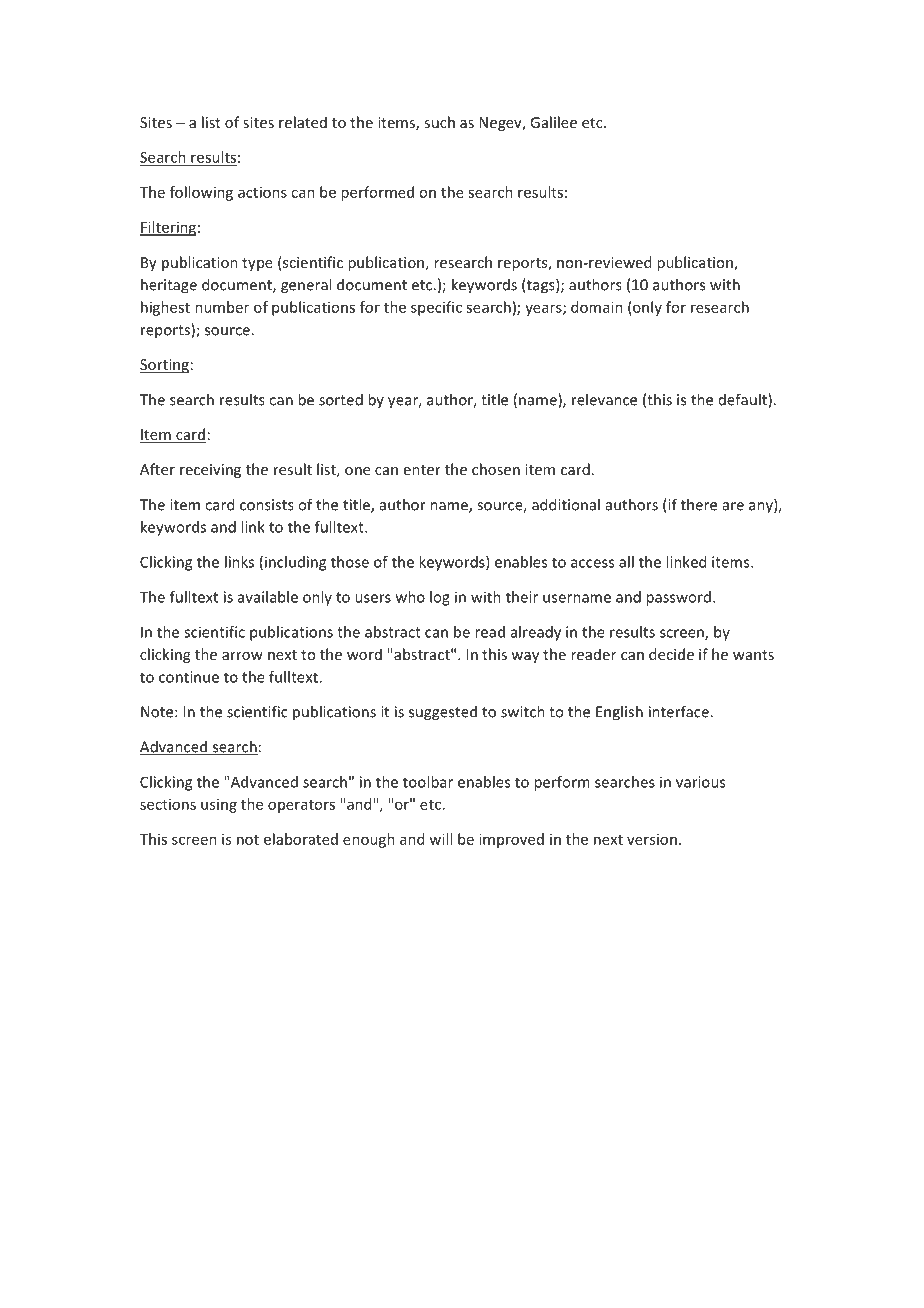  What do you see at coordinates (440, 839) in the screenshot?
I see `will` at bounding box center [440, 839].
